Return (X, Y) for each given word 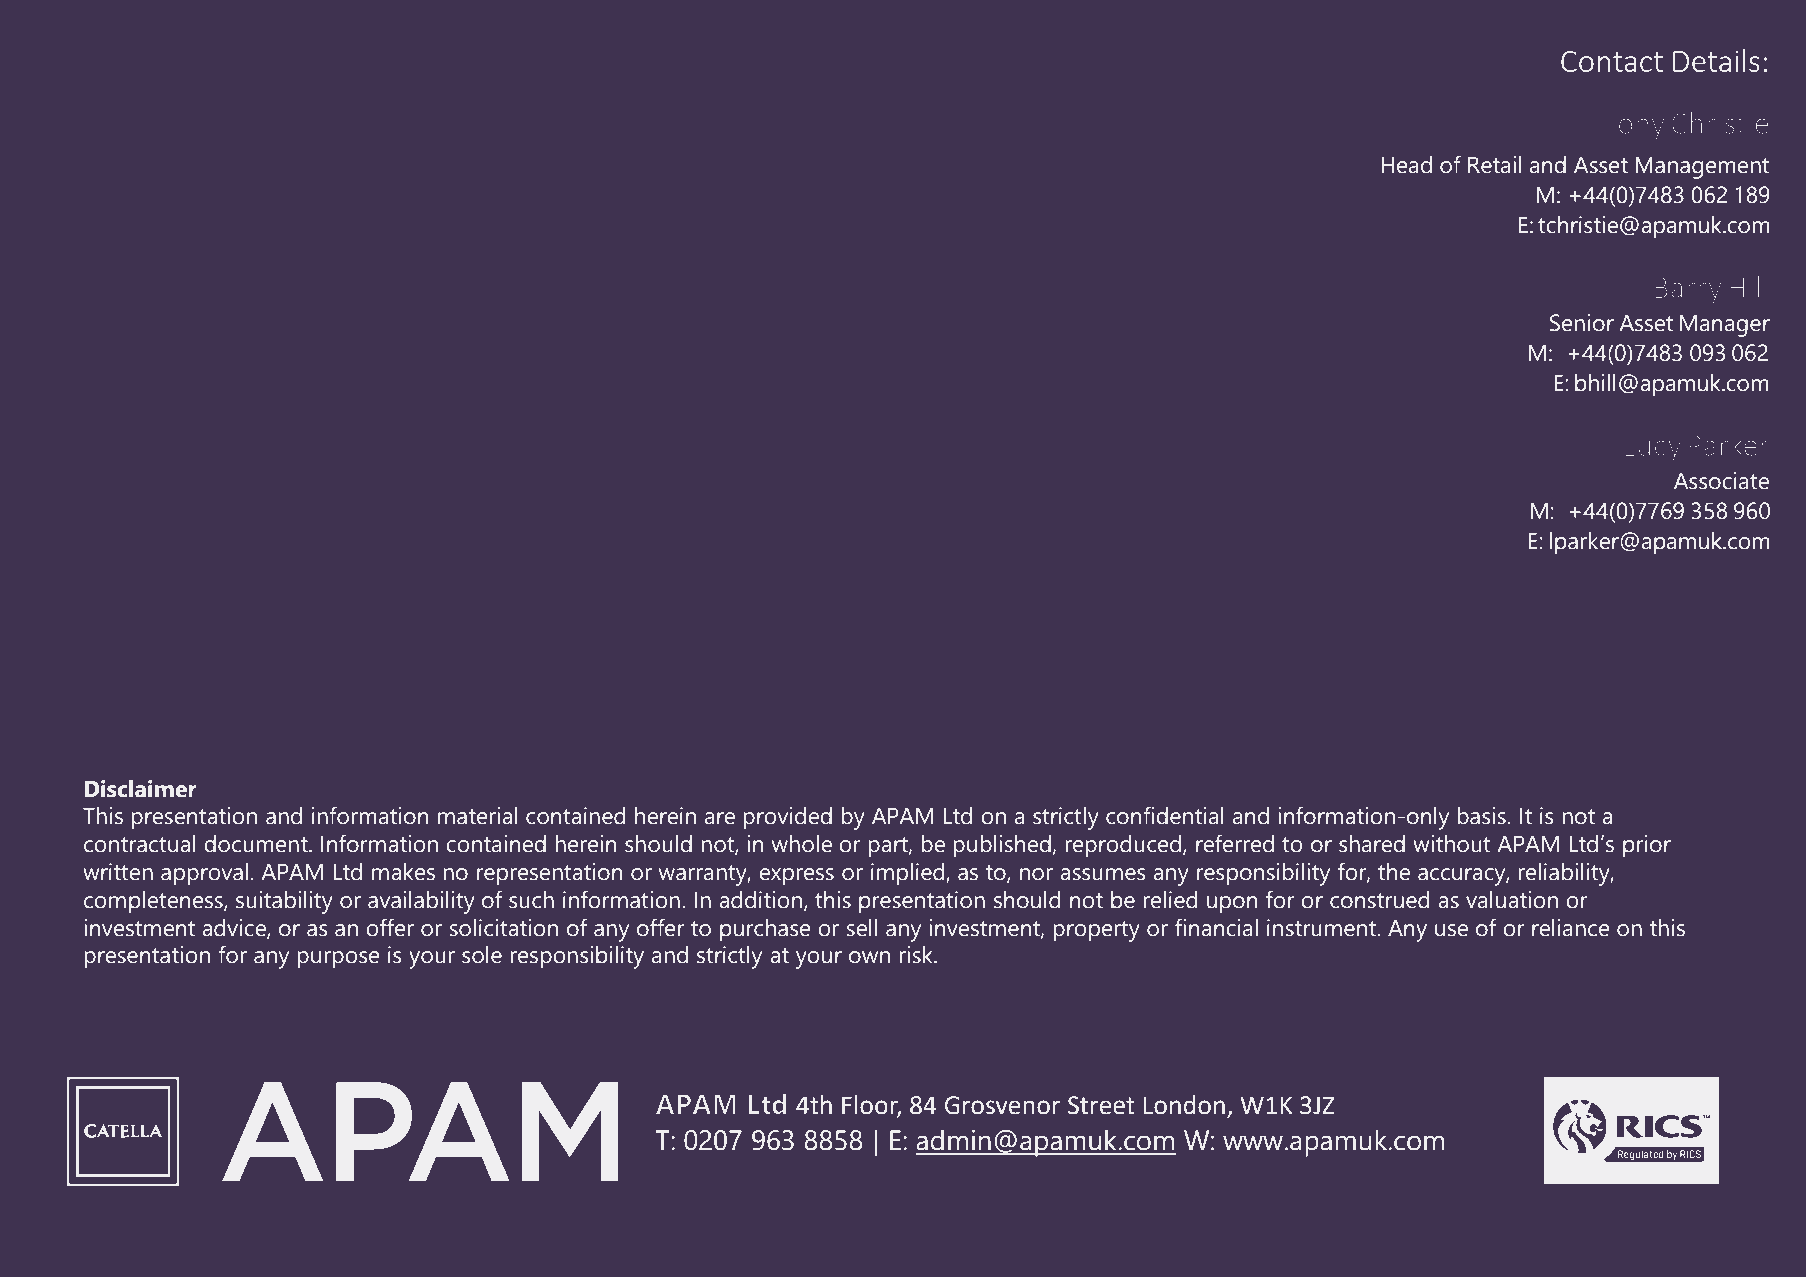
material (478, 816)
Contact (1612, 61)
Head (1406, 165)
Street (1101, 1105)
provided (788, 818)
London (1184, 1105)
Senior (1582, 323)
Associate (1721, 481)
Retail (1495, 165)
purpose (339, 960)
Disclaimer (141, 789)
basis (1482, 816)
